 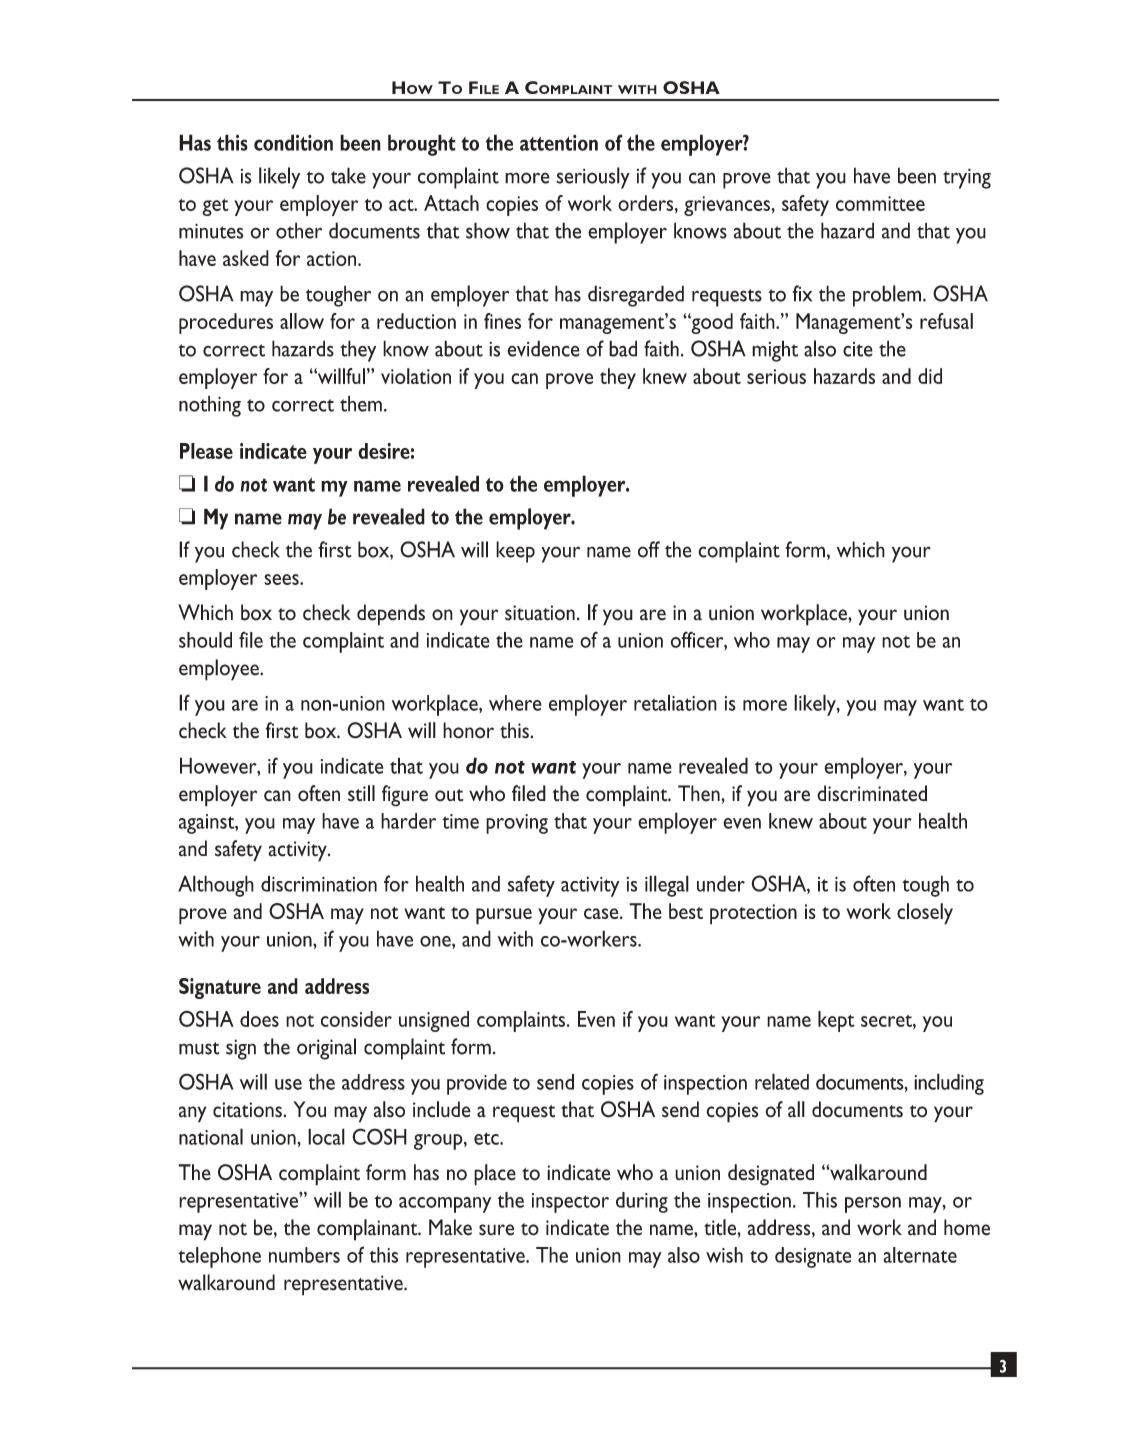 I want to click on inspector, so click(x=570, y=1203).
